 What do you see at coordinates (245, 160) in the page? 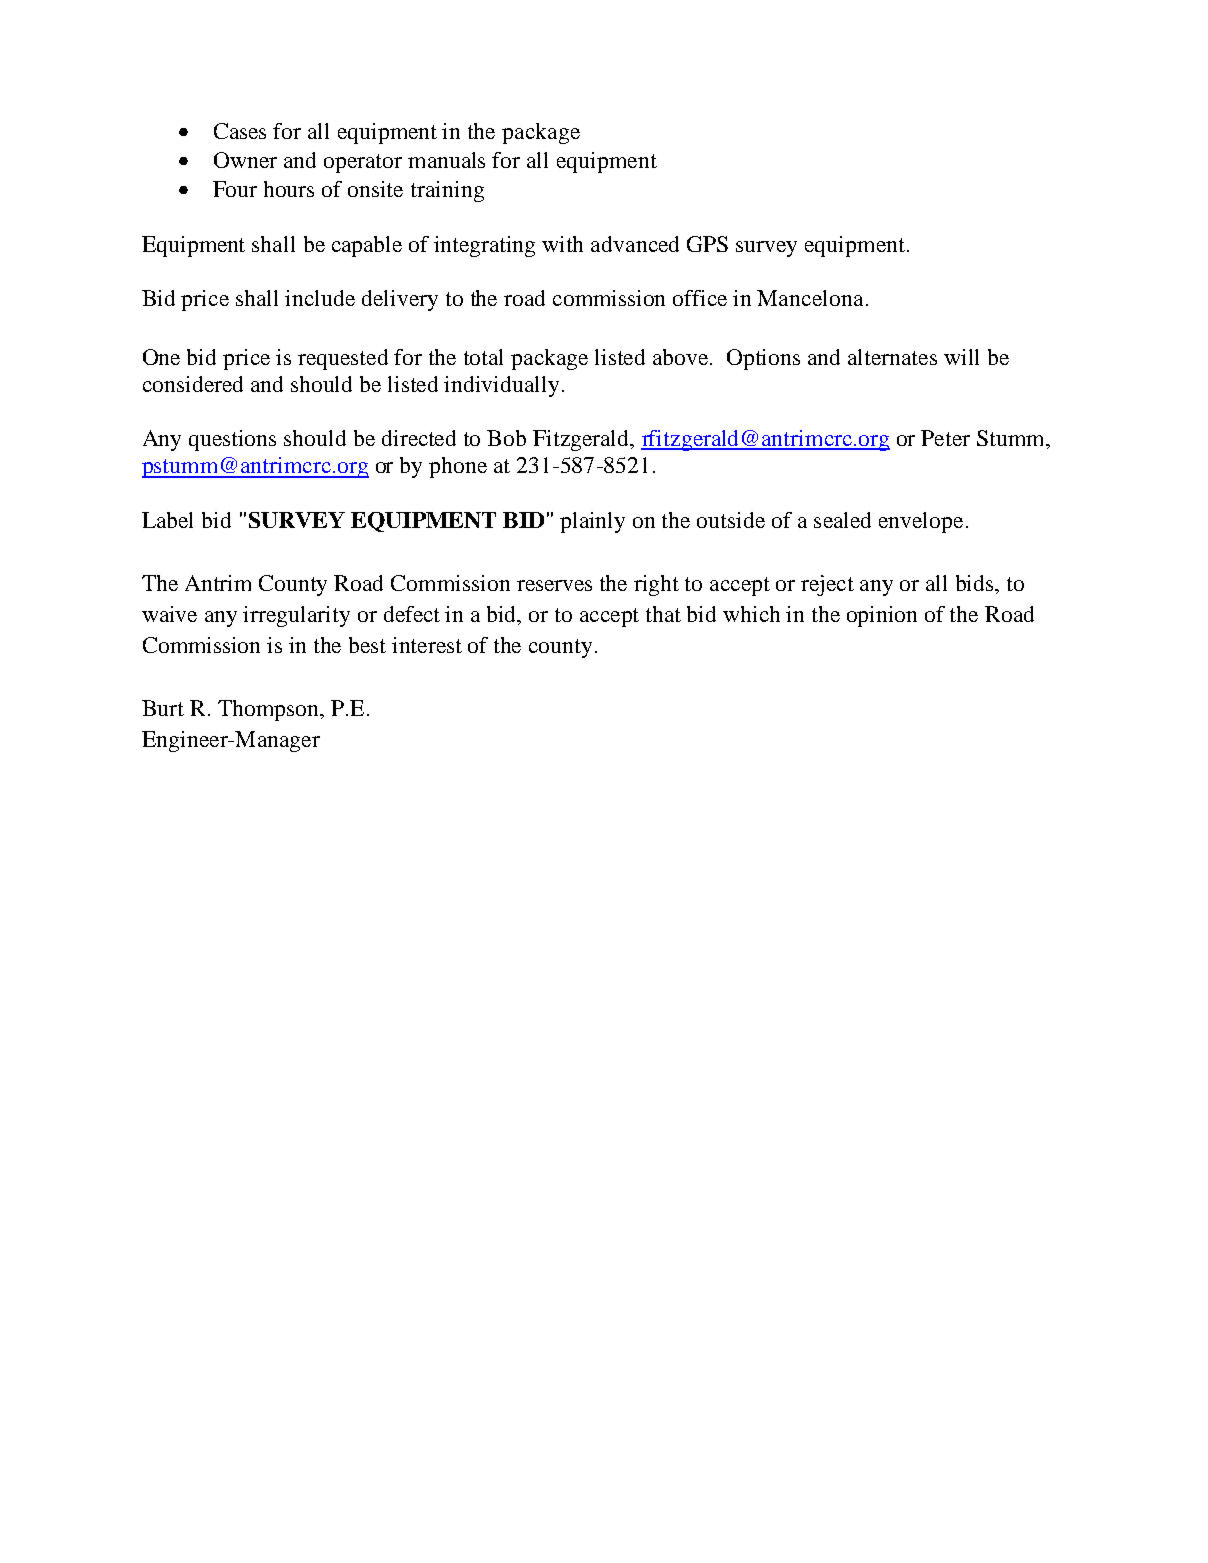
I see `Owner` at bounding box center [245, 160].
